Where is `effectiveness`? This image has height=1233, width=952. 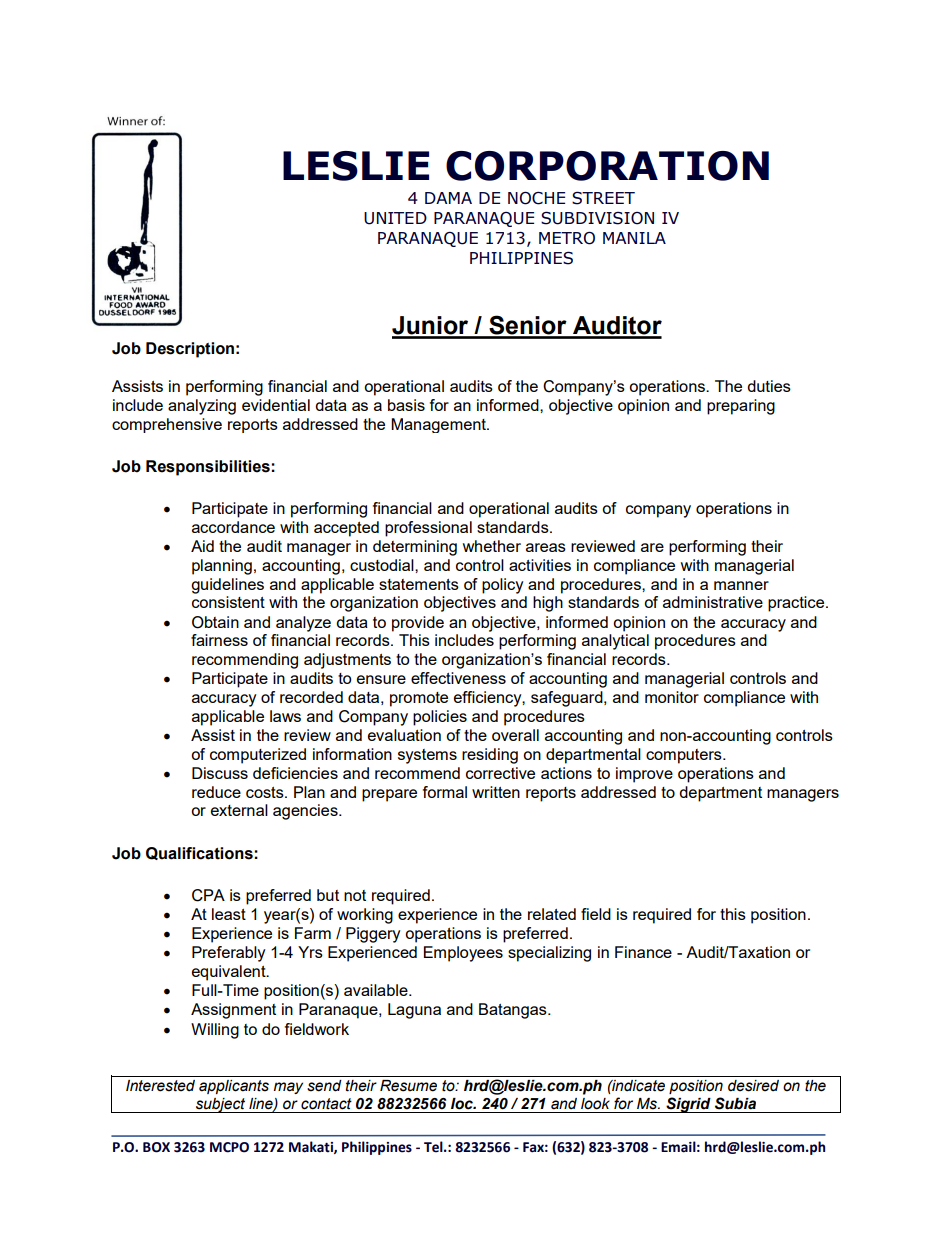
effectiveness is located at coordinates (458, 678).
